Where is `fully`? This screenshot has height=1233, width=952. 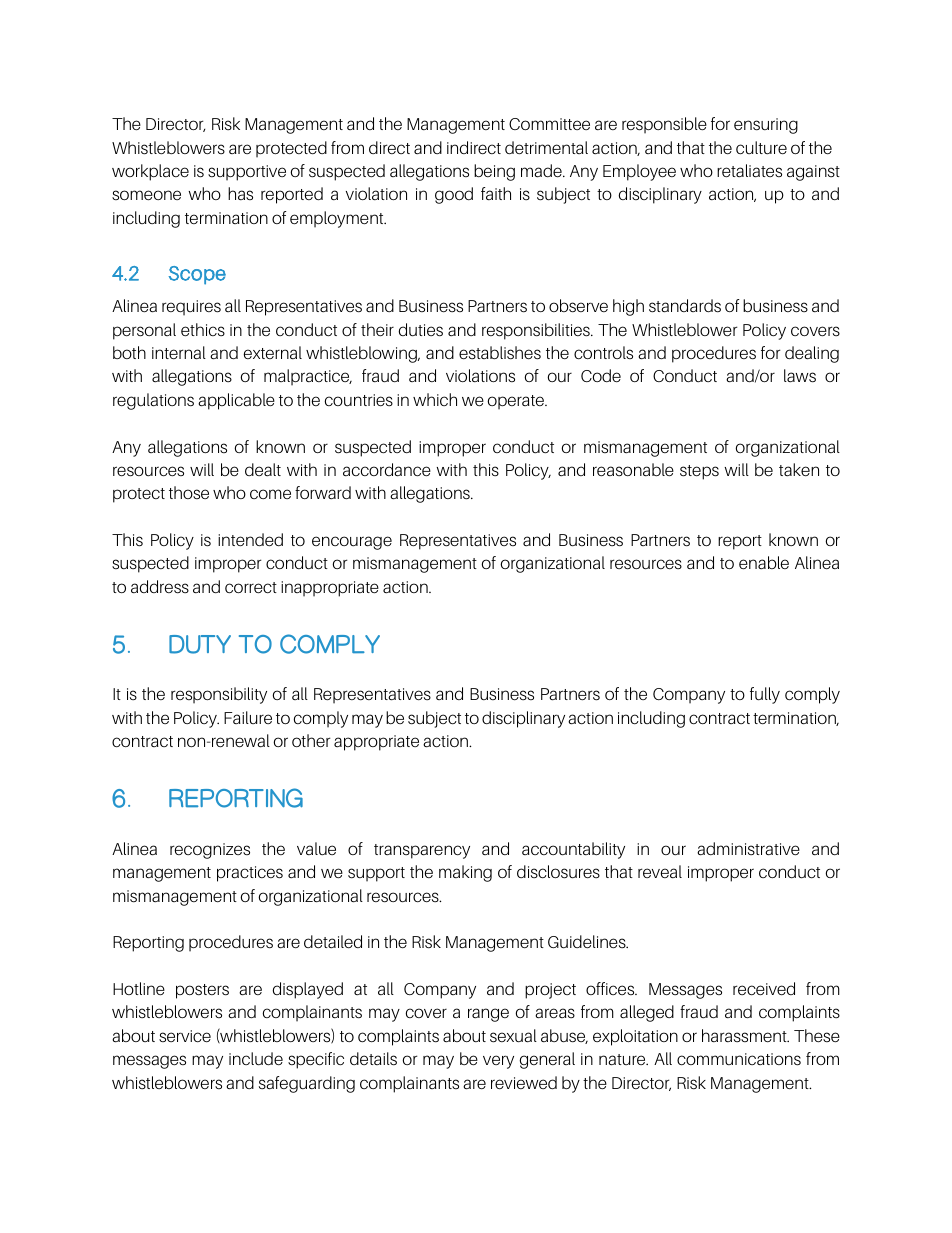
fully is located at coordinates (765, 695).
